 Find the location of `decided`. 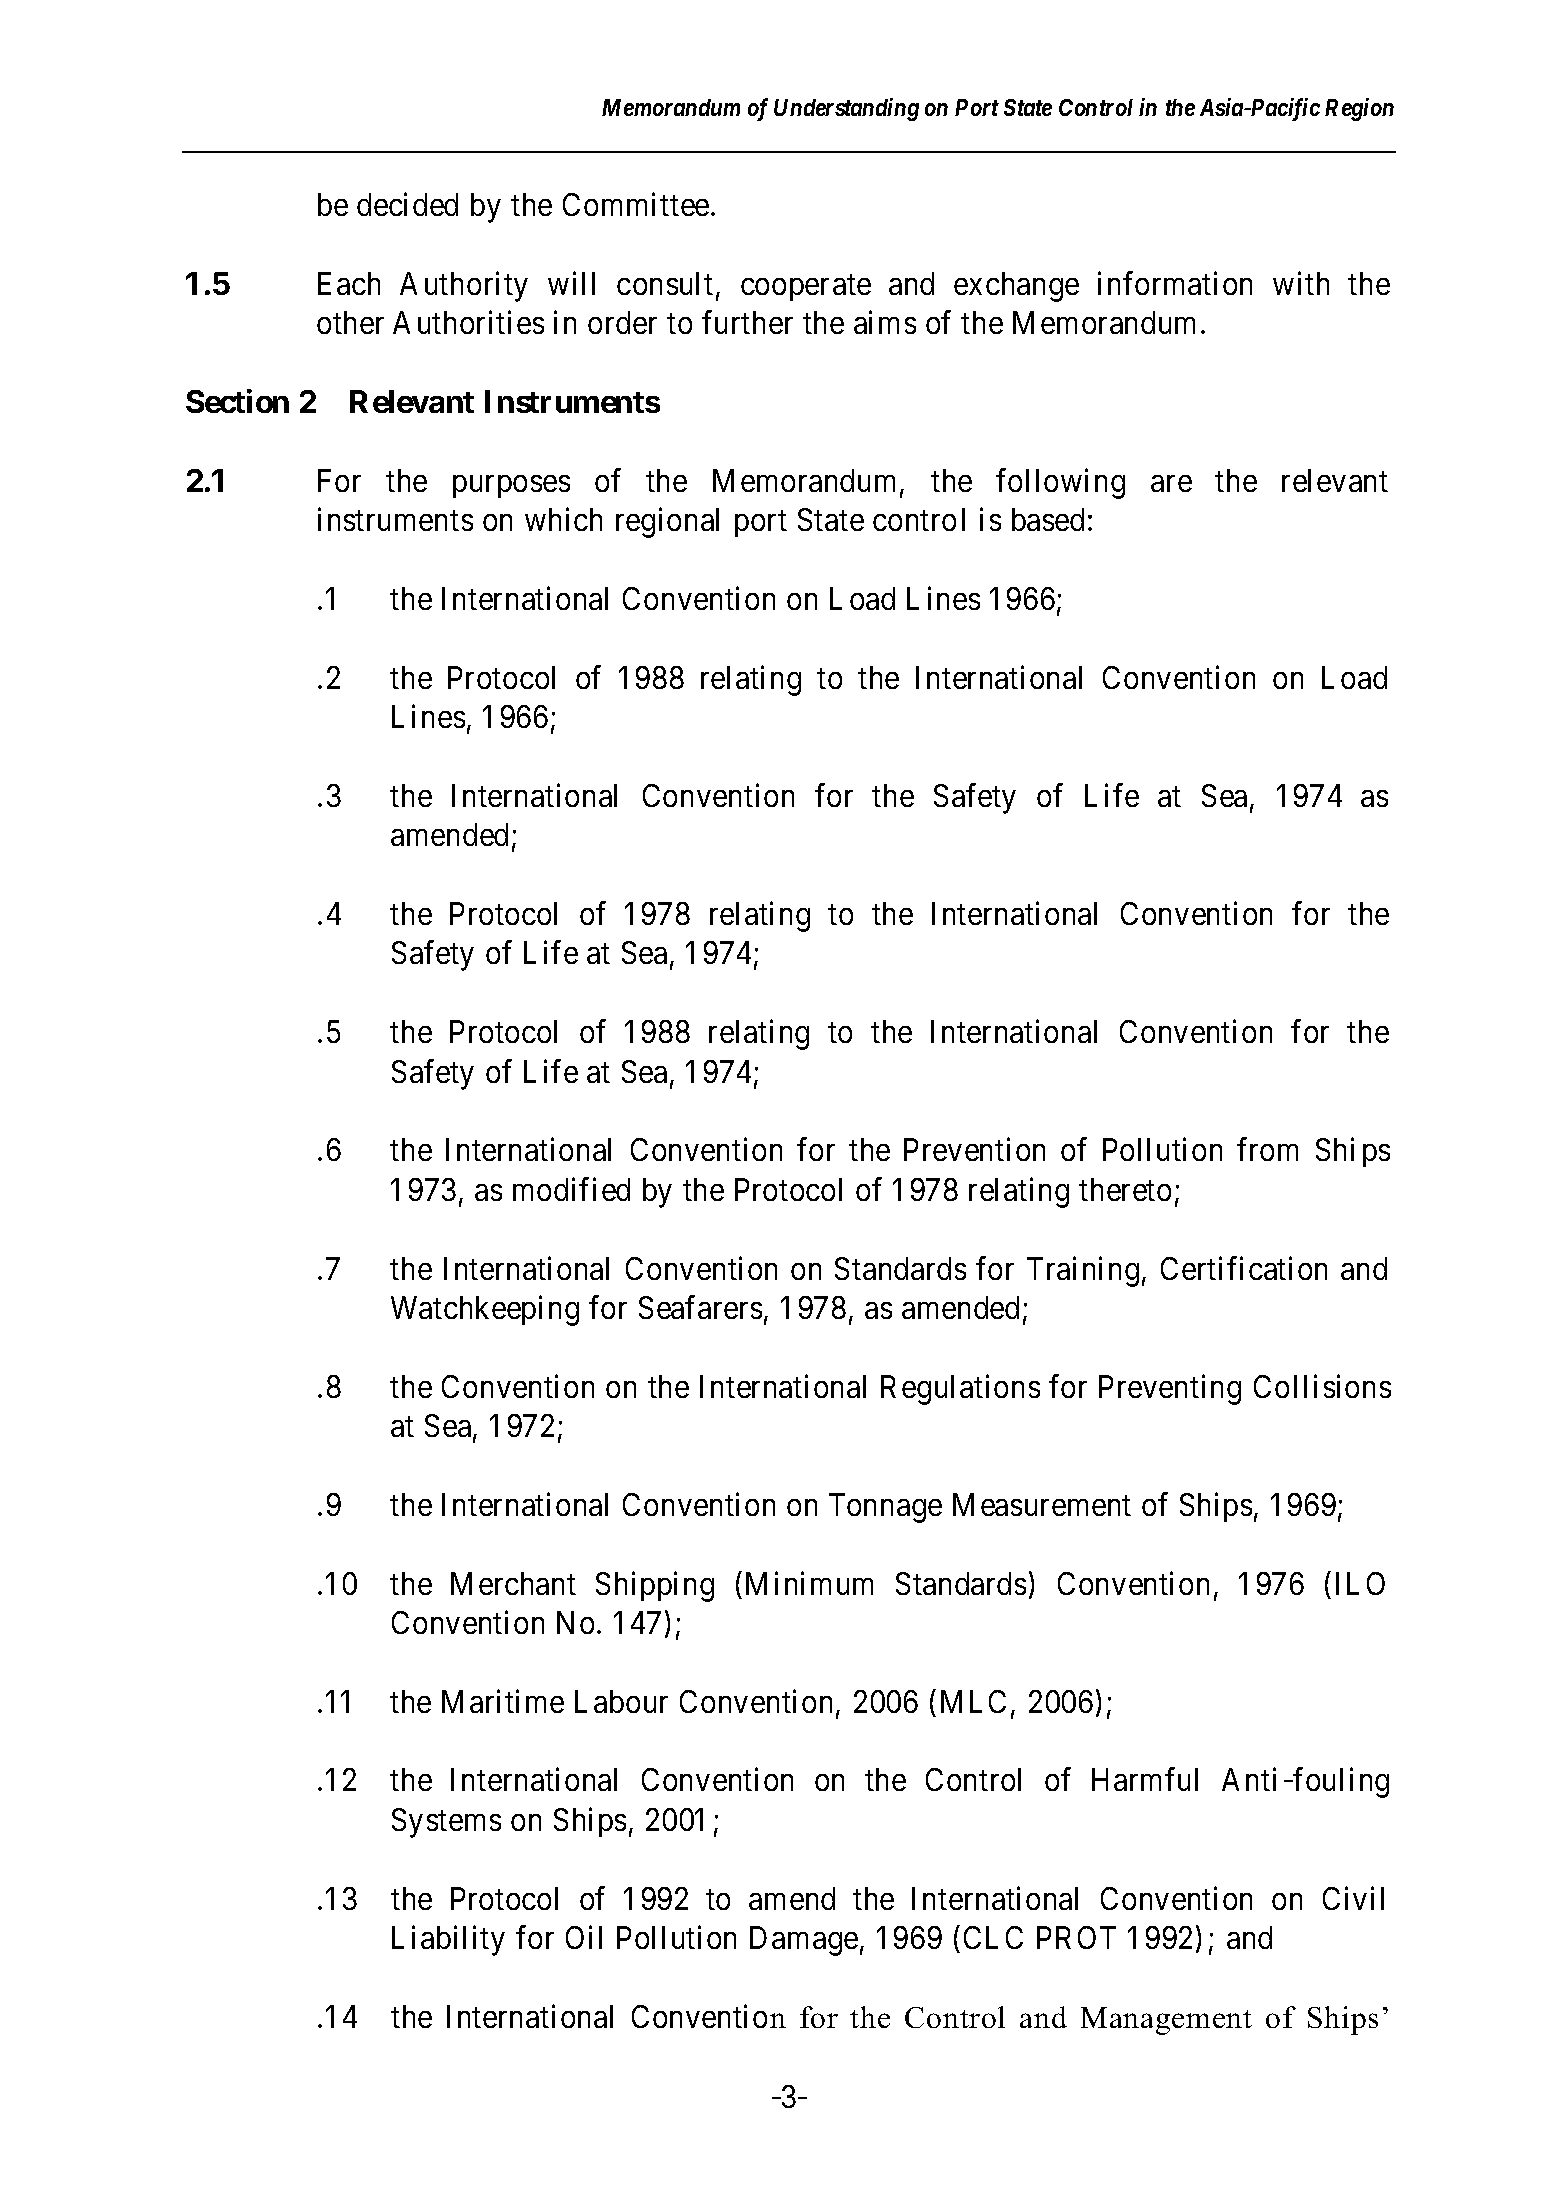

decided is located at coordinates (407, 204).
